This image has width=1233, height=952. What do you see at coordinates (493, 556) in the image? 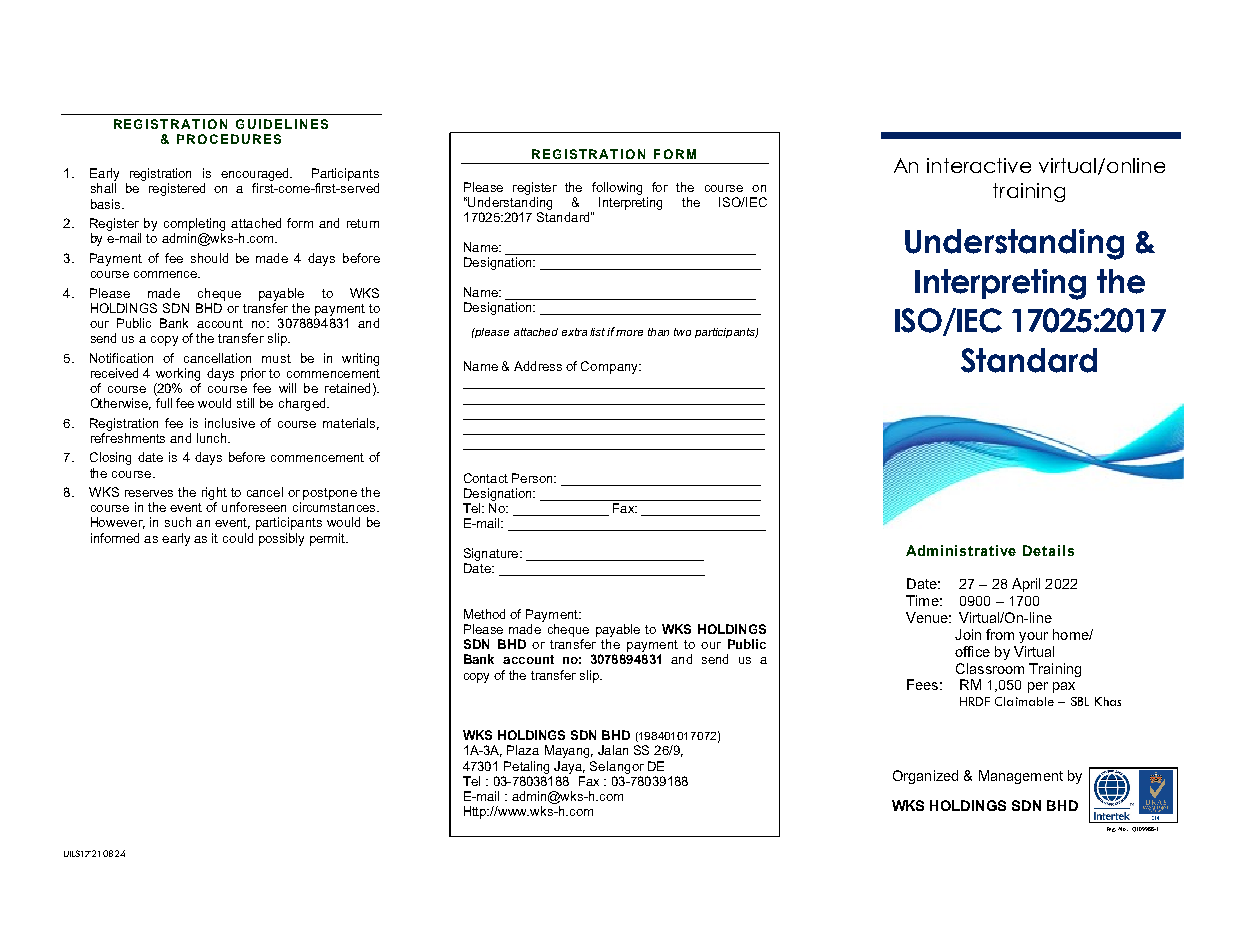
I see `Signature` at bounding box center [493, 556].
